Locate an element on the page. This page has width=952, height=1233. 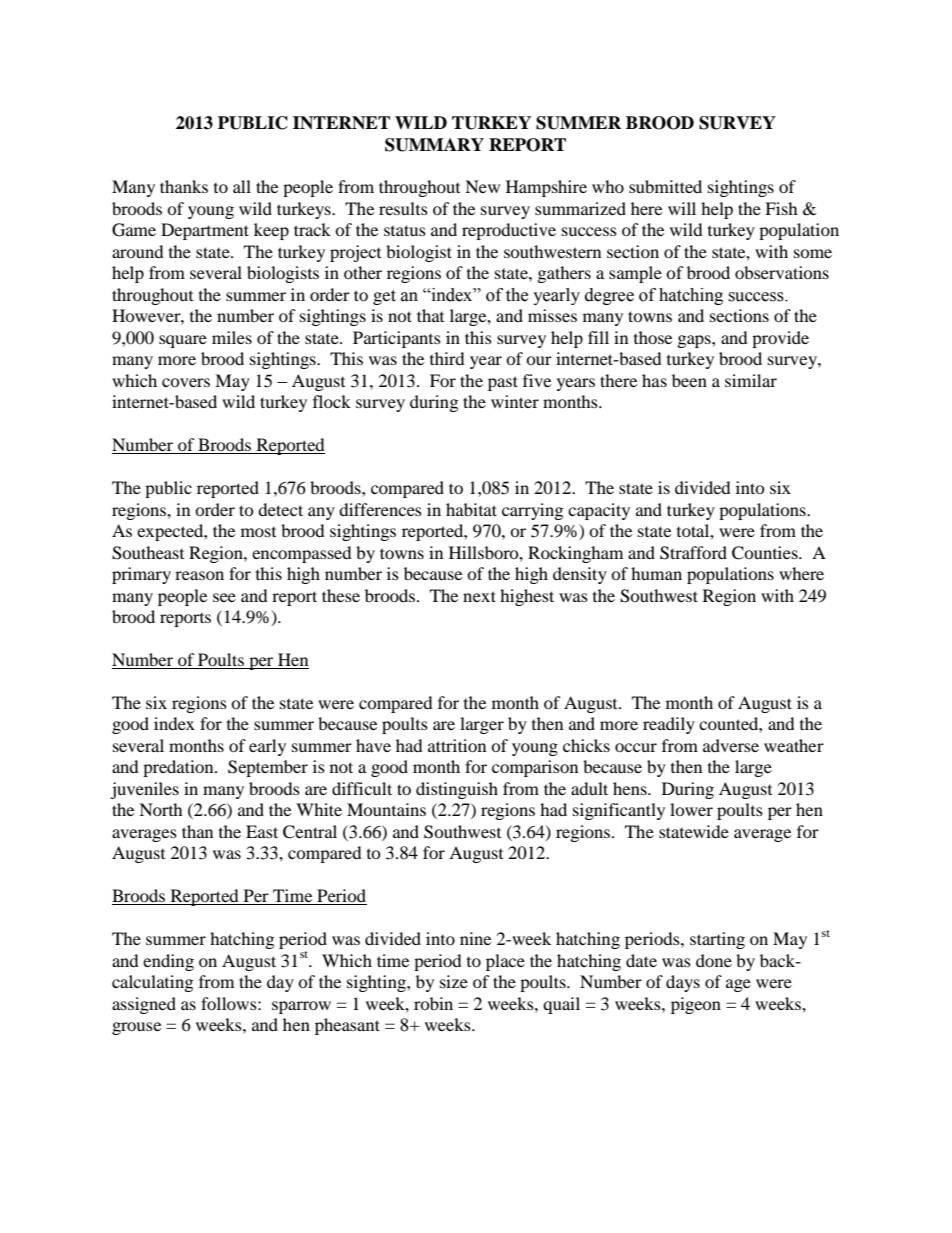
similar is located at coordinates (751, 380).
